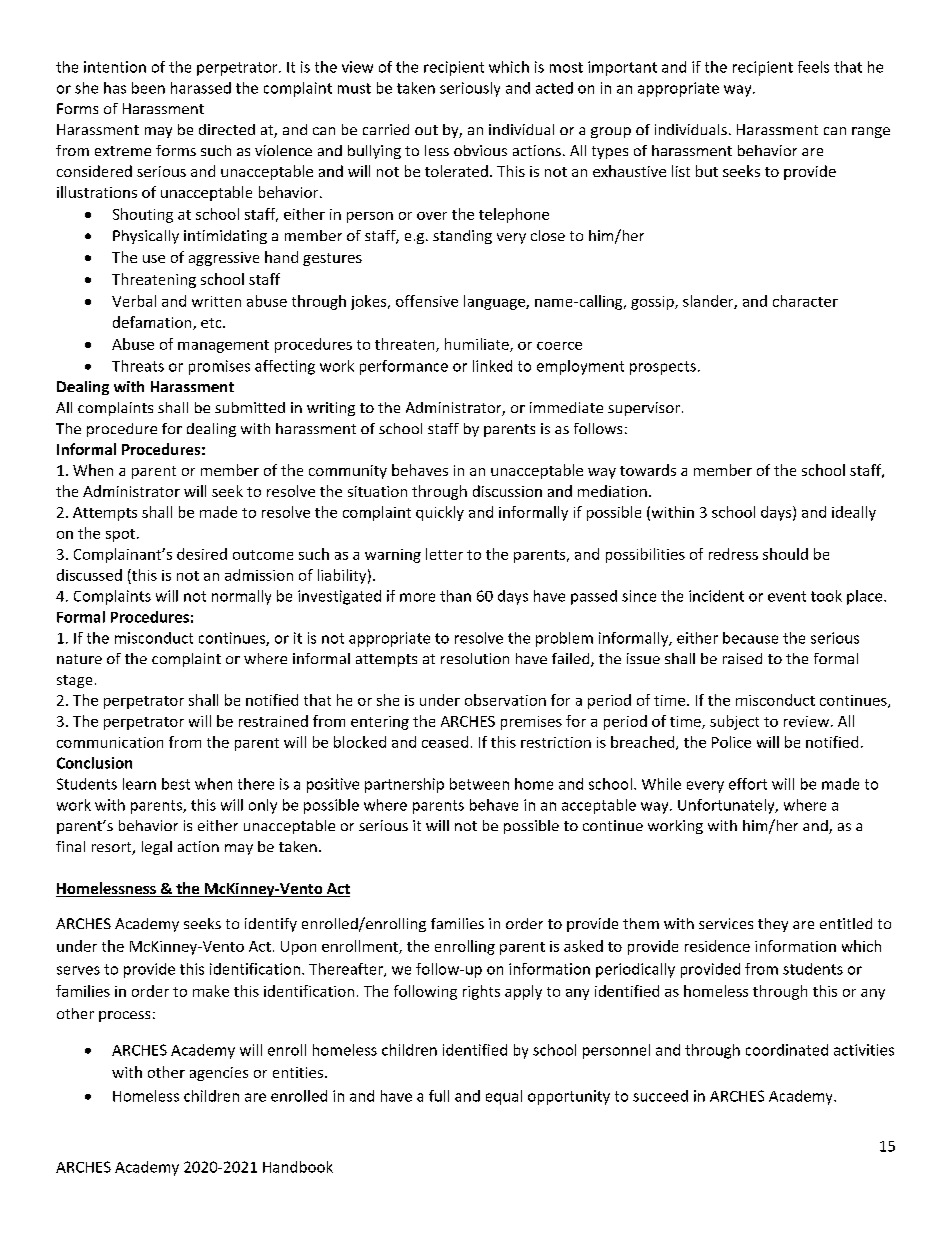 The image size is (952, 1233). I want to click on than, so click(455, 596).
